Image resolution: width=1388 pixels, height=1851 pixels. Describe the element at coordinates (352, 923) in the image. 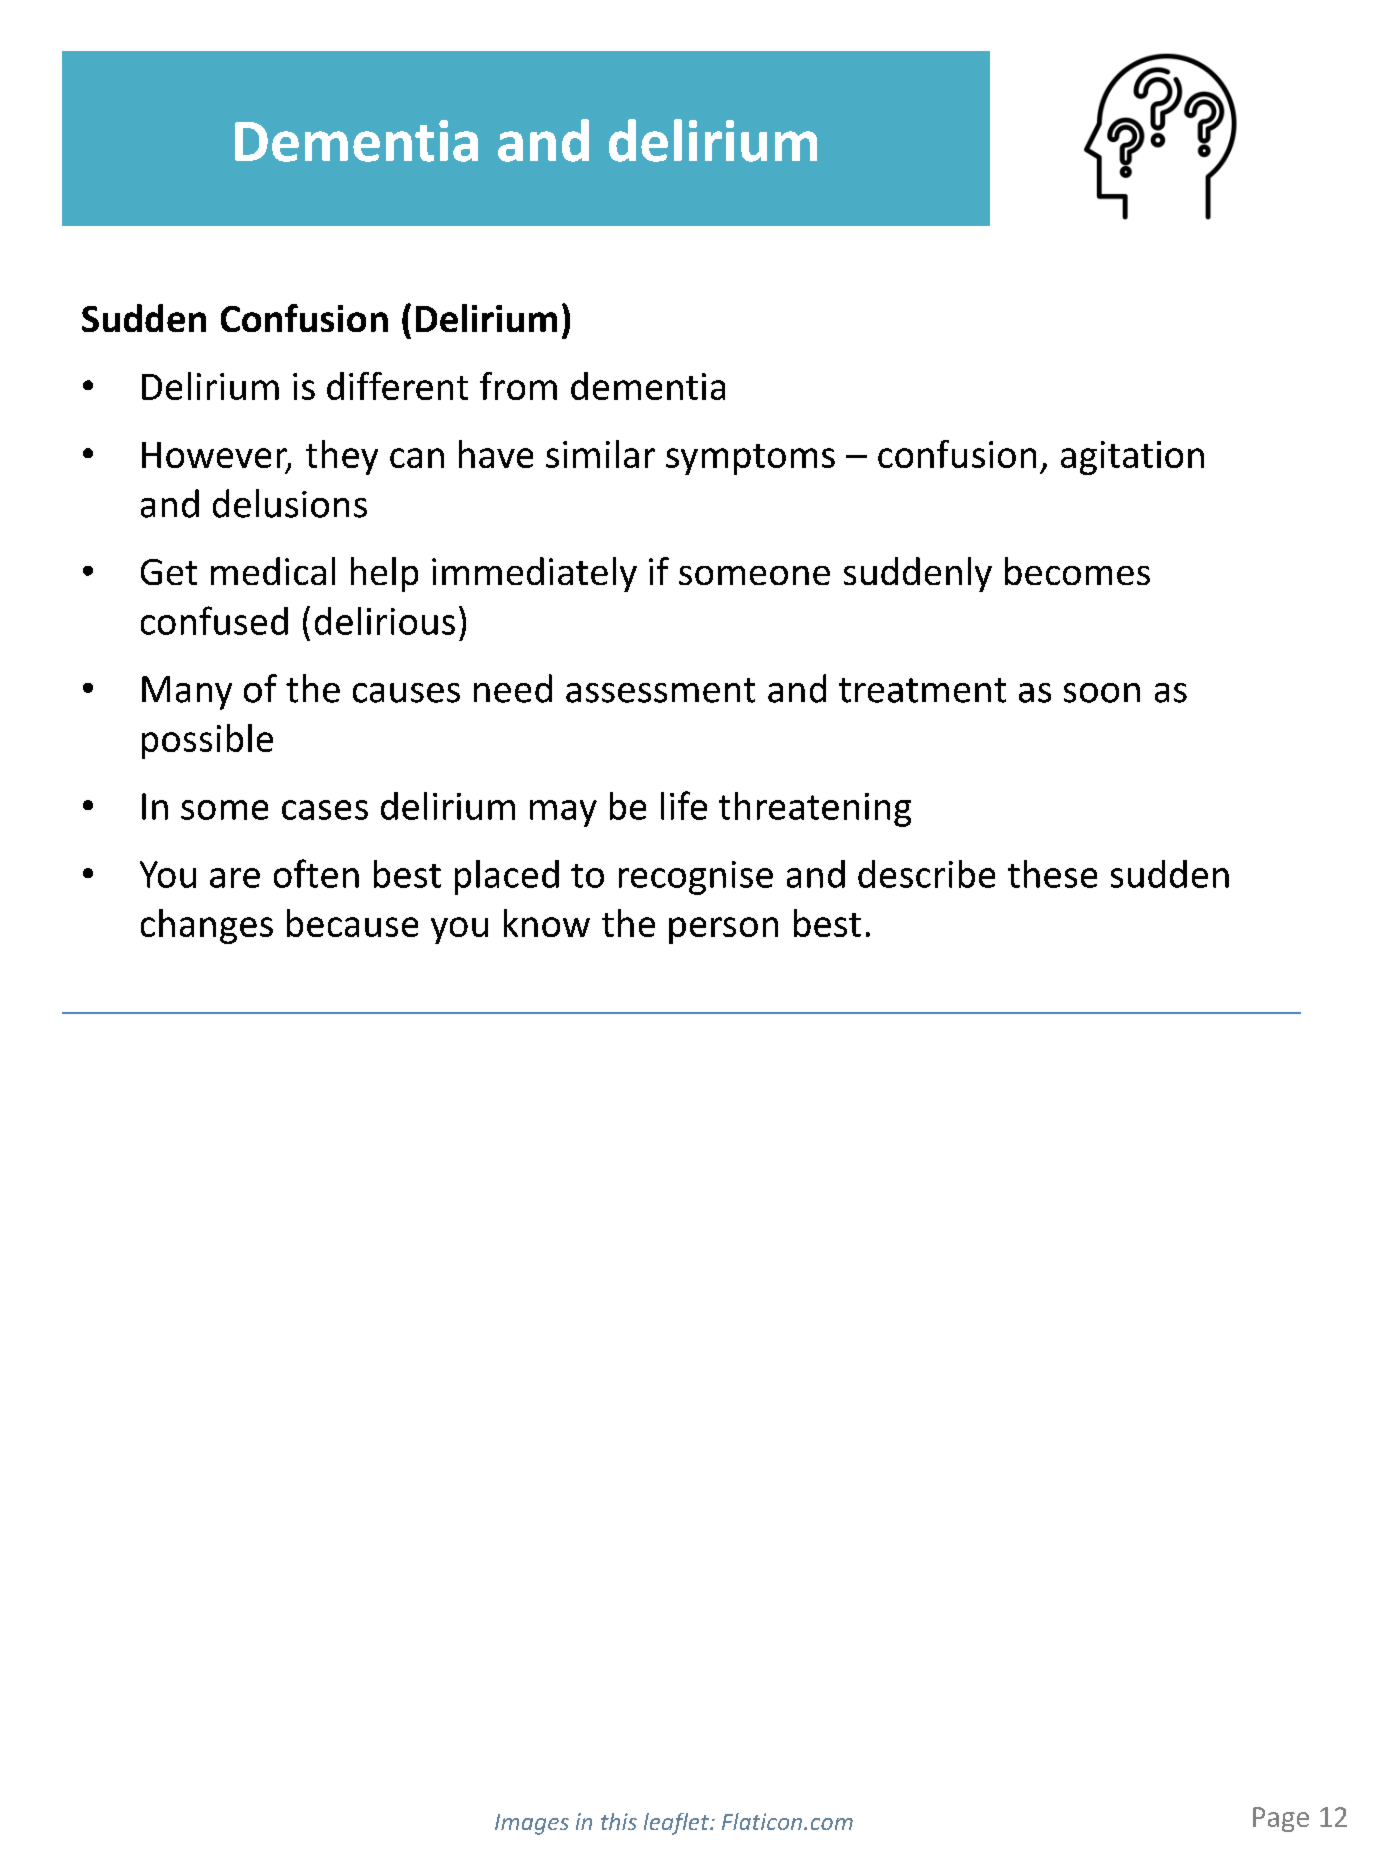

I see `because` at that location.
